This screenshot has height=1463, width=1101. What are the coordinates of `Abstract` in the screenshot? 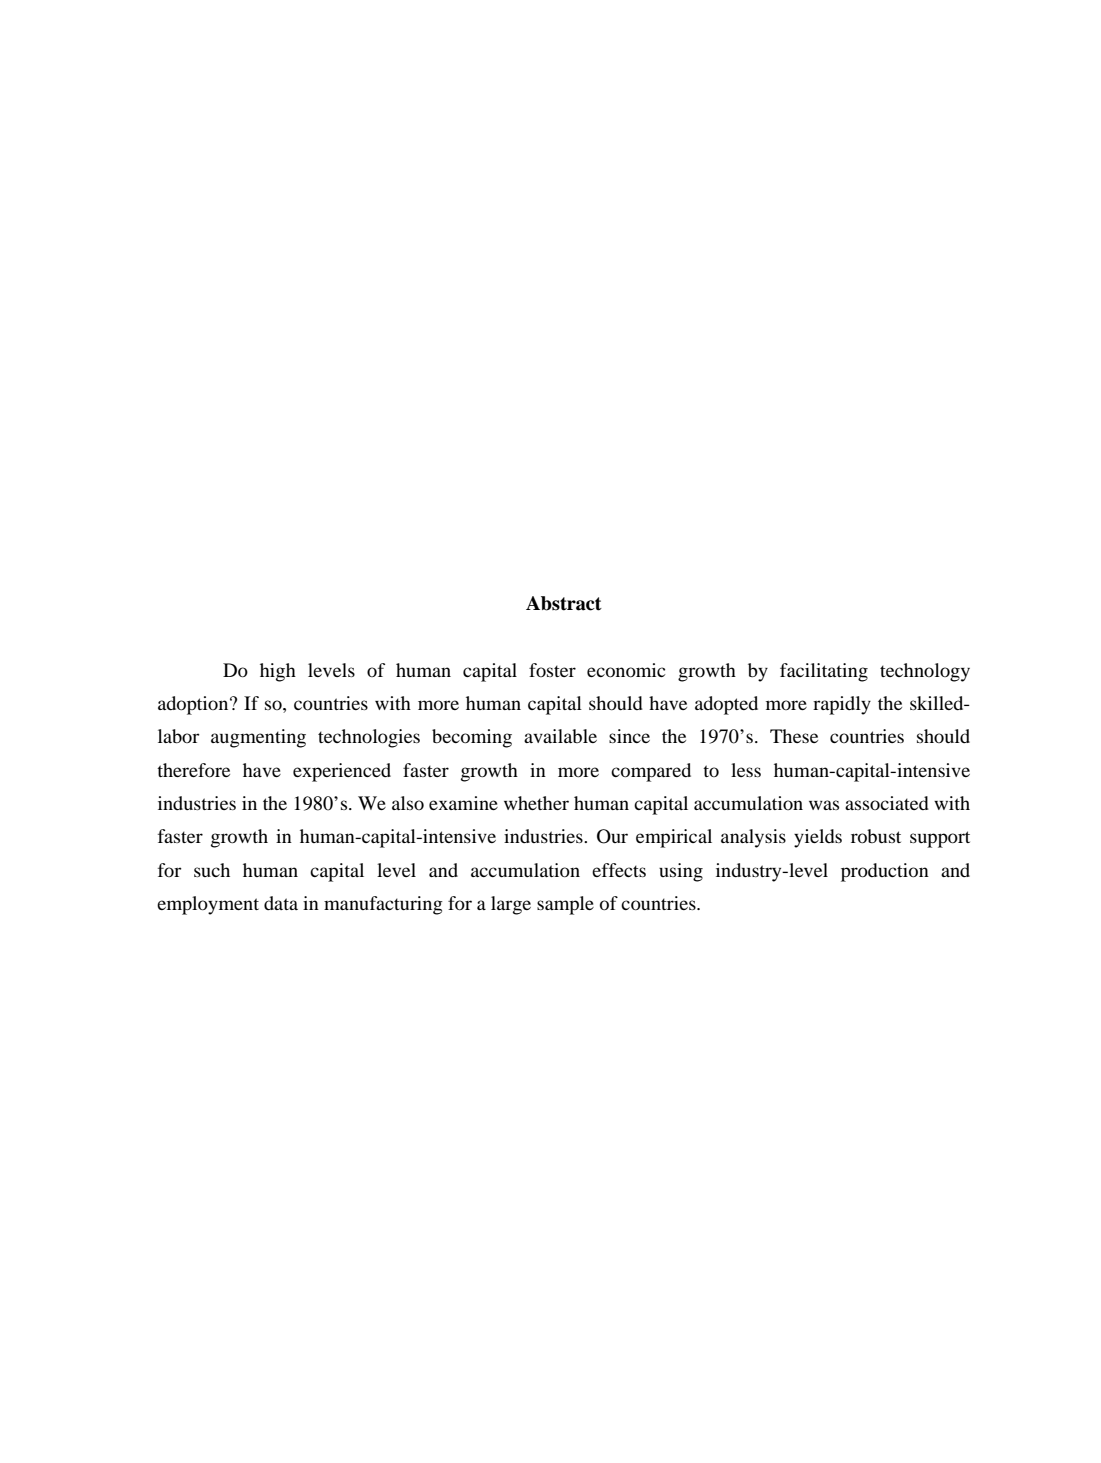 It's located at (564, 603).
